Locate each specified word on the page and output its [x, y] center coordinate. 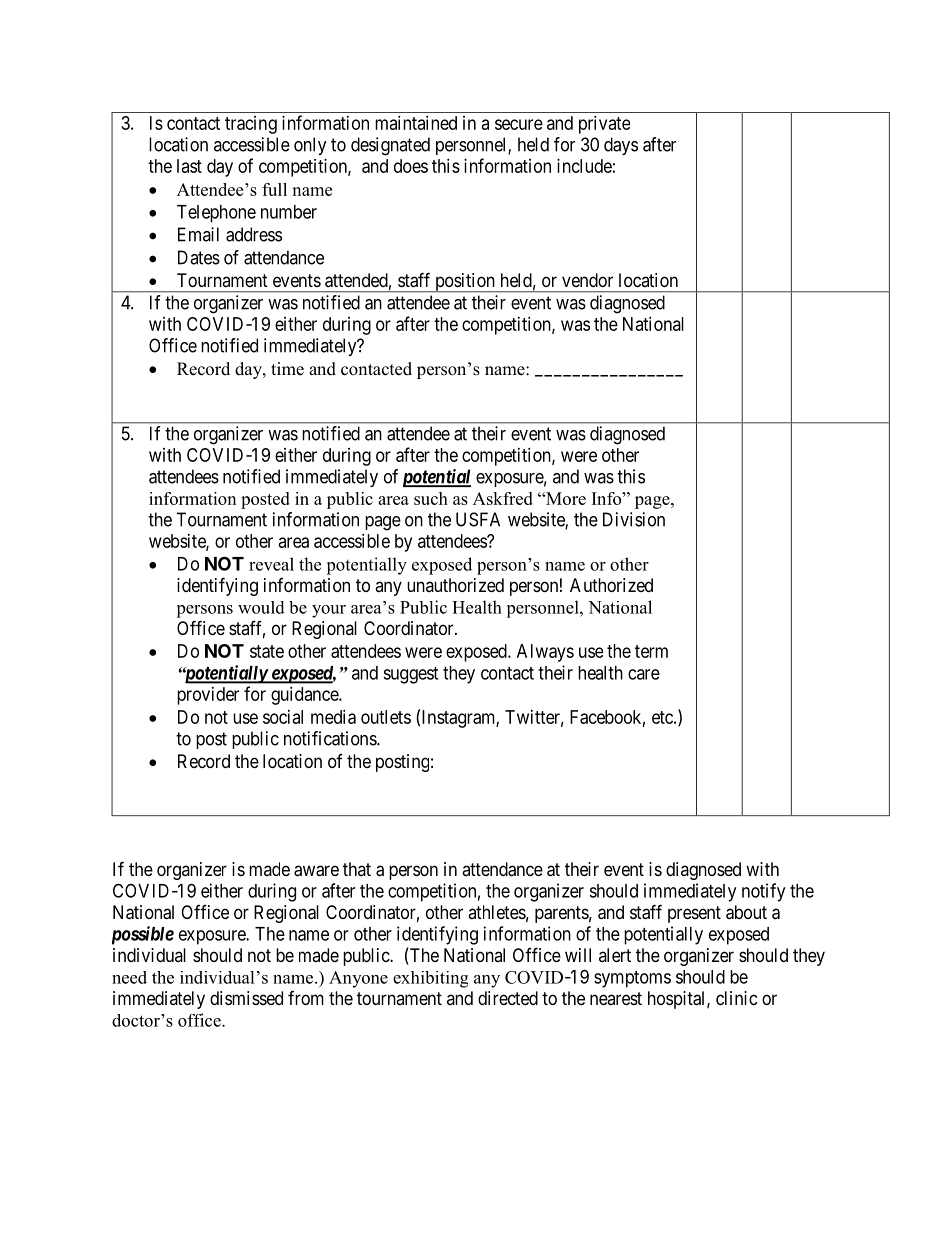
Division [634, 519]
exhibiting [430, 979]
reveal [271, 564]
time [287, 369]
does [411, 166]
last [189, 166]
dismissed [246, 998]
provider [208, 696]
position [465, 283]
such [431, 498]
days [621, 146]
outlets [386, 717]
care [644, 674]
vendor [587, 280]
